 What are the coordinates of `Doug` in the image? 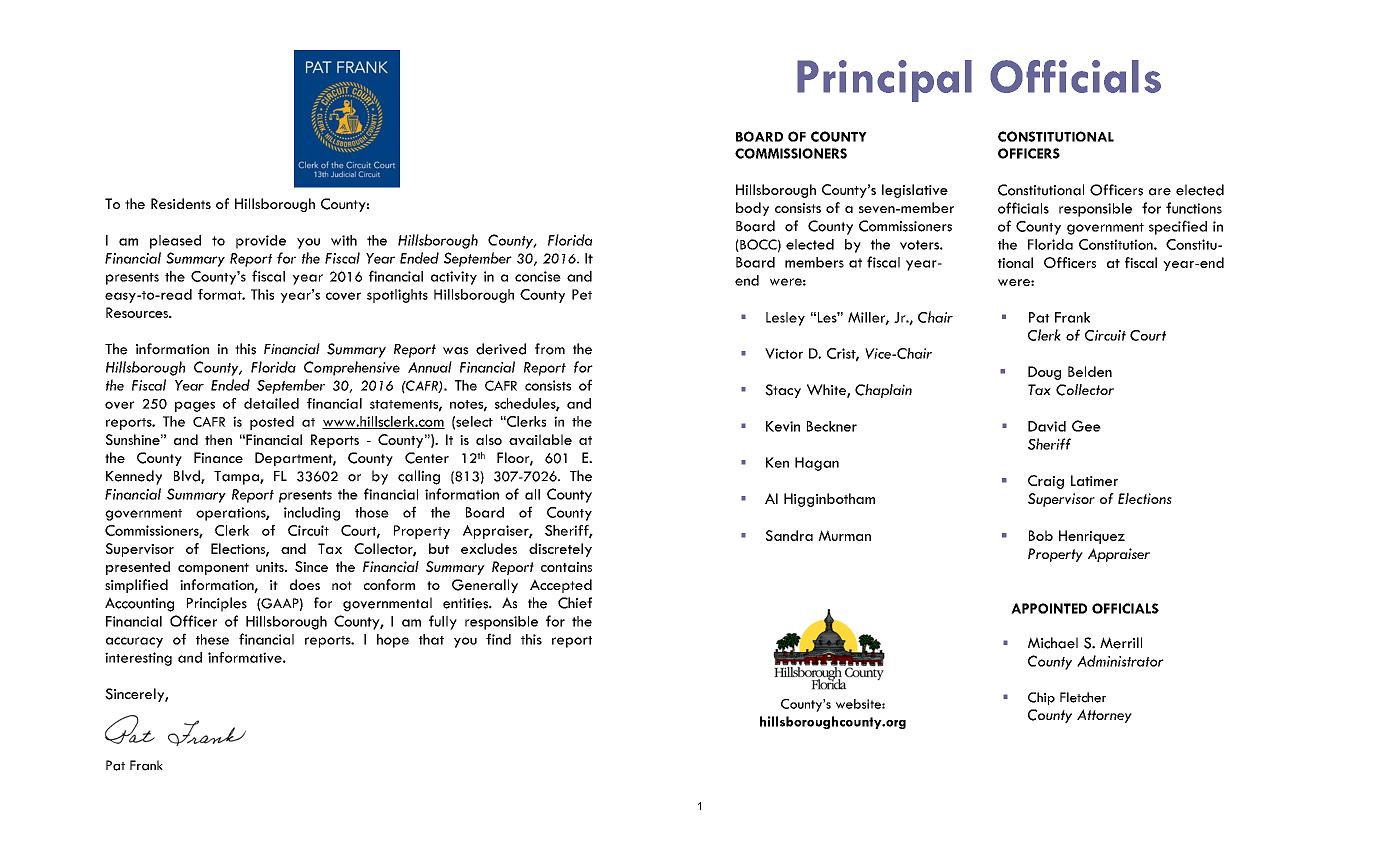 It's located at (1044, 373).
